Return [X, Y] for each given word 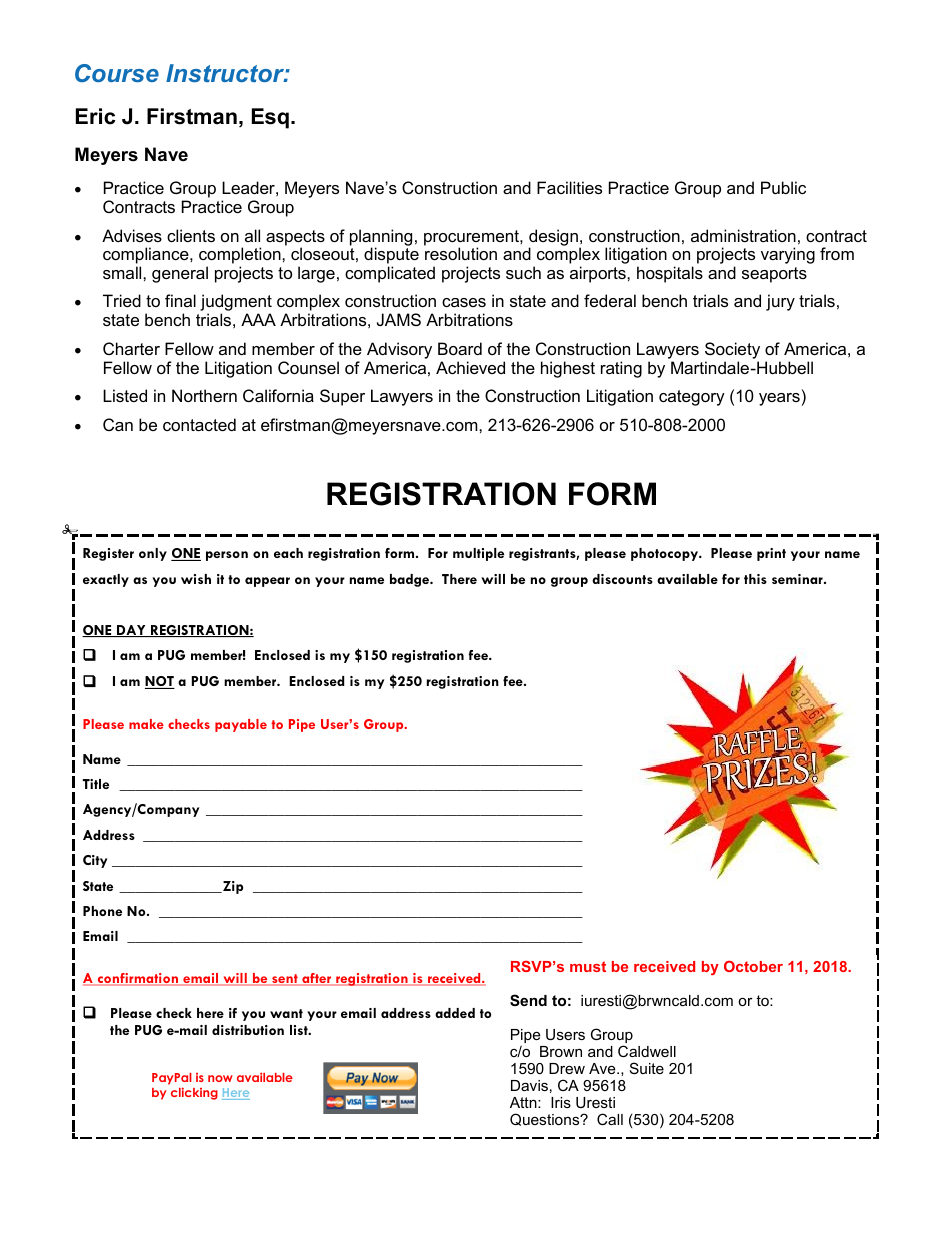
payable [241, 725]
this [755, 579]
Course [117, 73]
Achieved [470, 367]
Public [783, 187]
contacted [199, 424]
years [779, 399]
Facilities [569, 187]
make [146, 724]
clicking [194, 1093]
